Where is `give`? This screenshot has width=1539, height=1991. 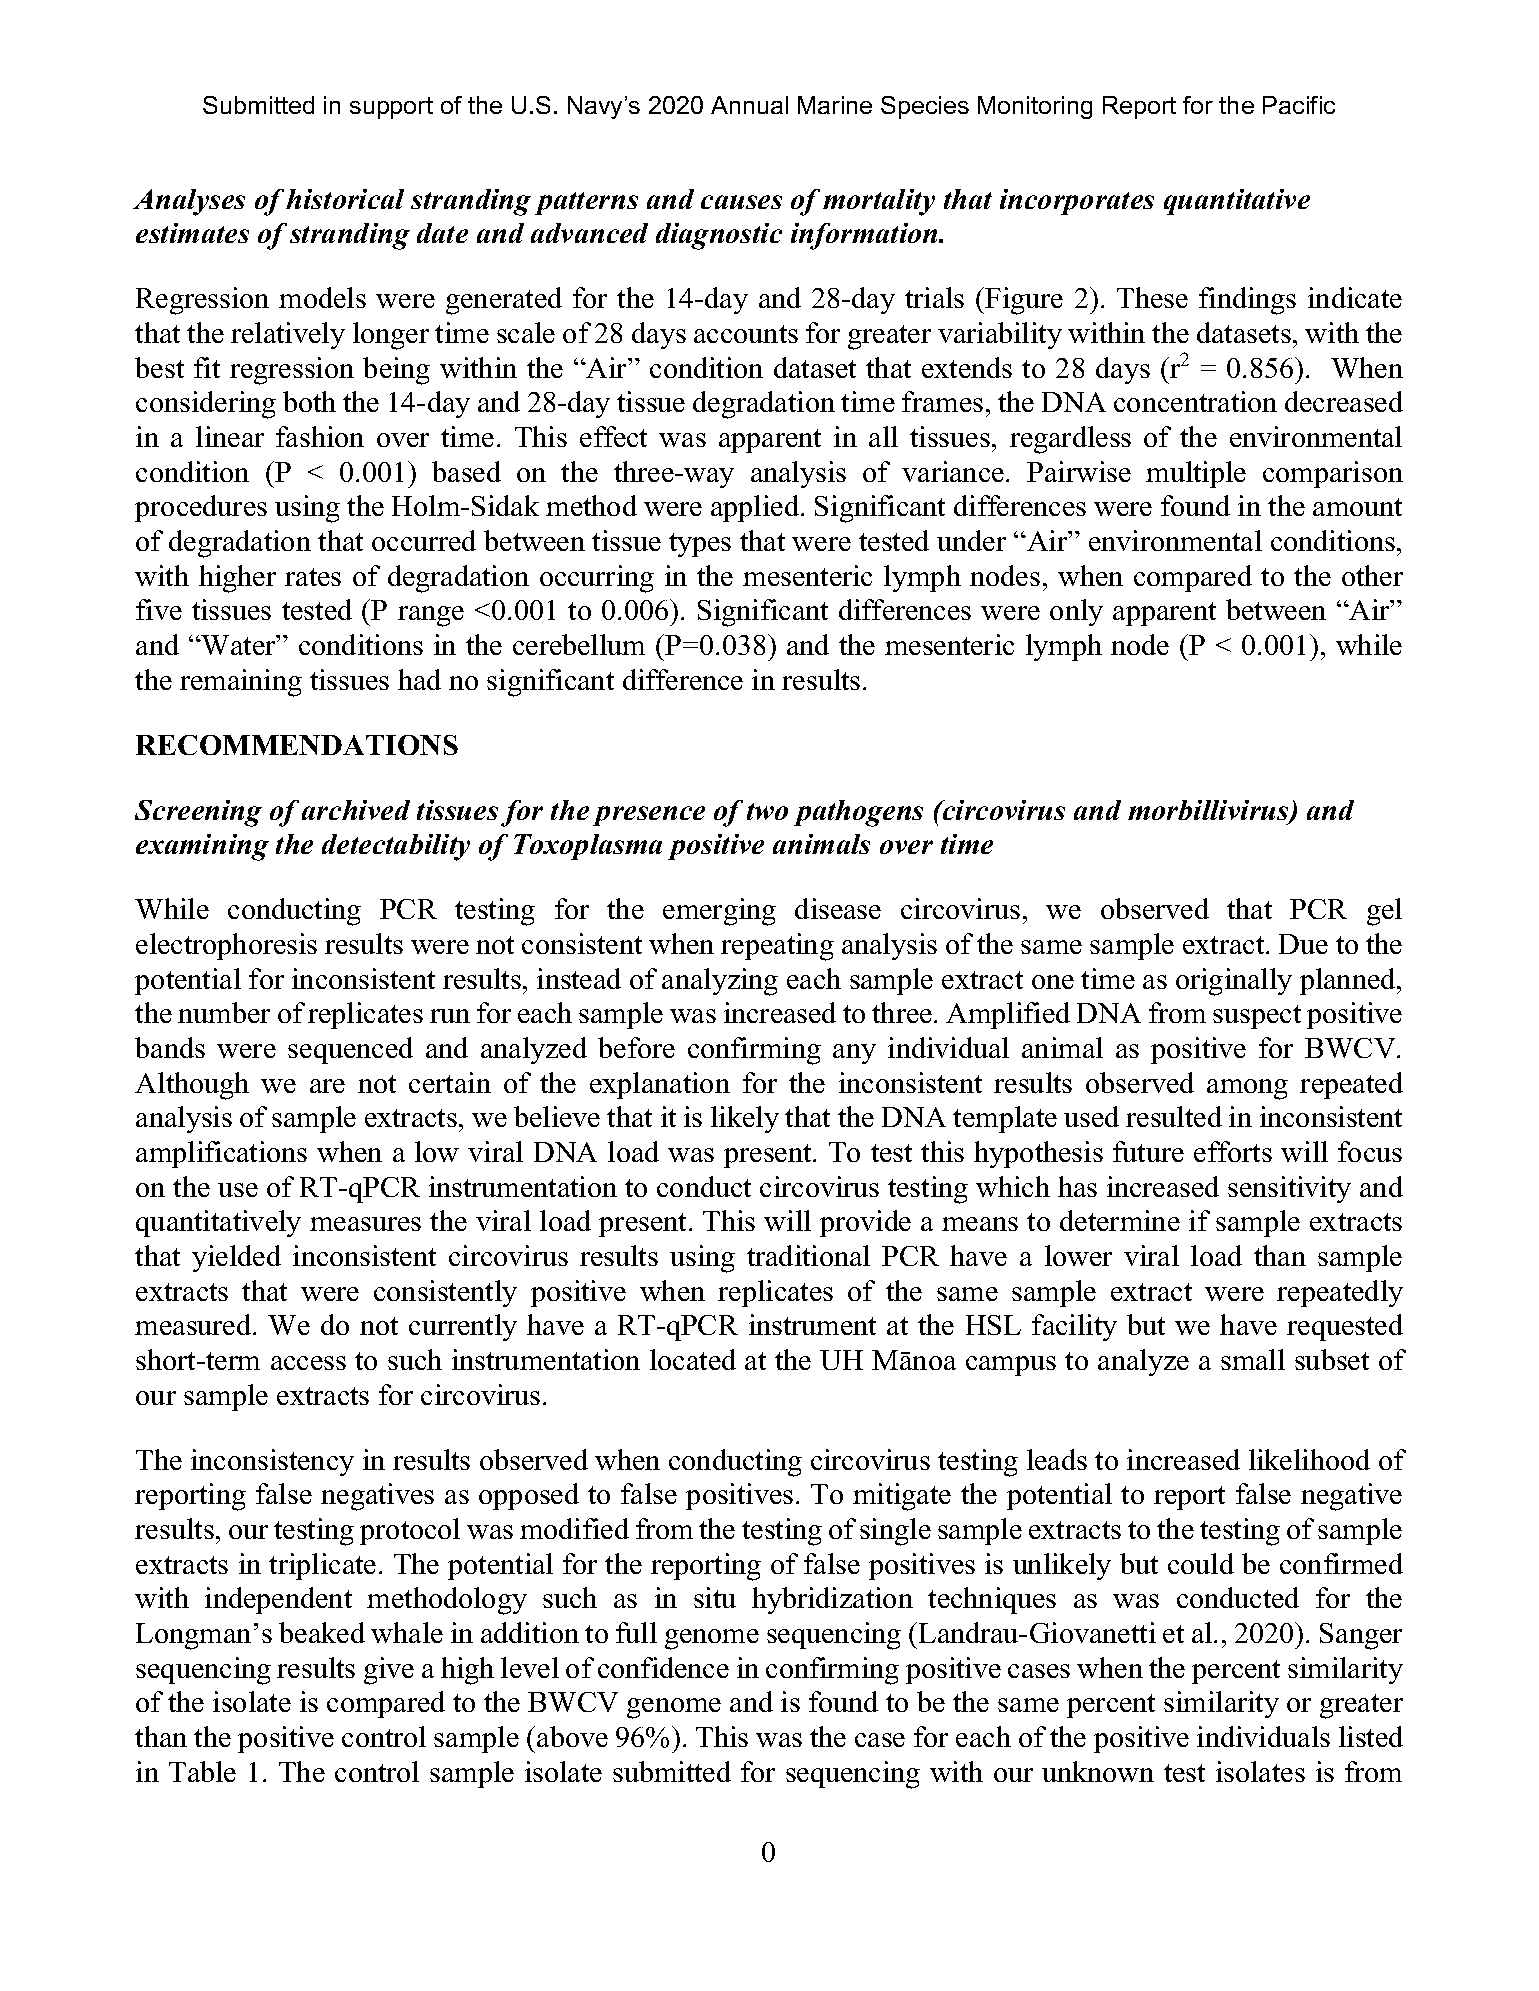
give is located at coordinates (389, 1671).
